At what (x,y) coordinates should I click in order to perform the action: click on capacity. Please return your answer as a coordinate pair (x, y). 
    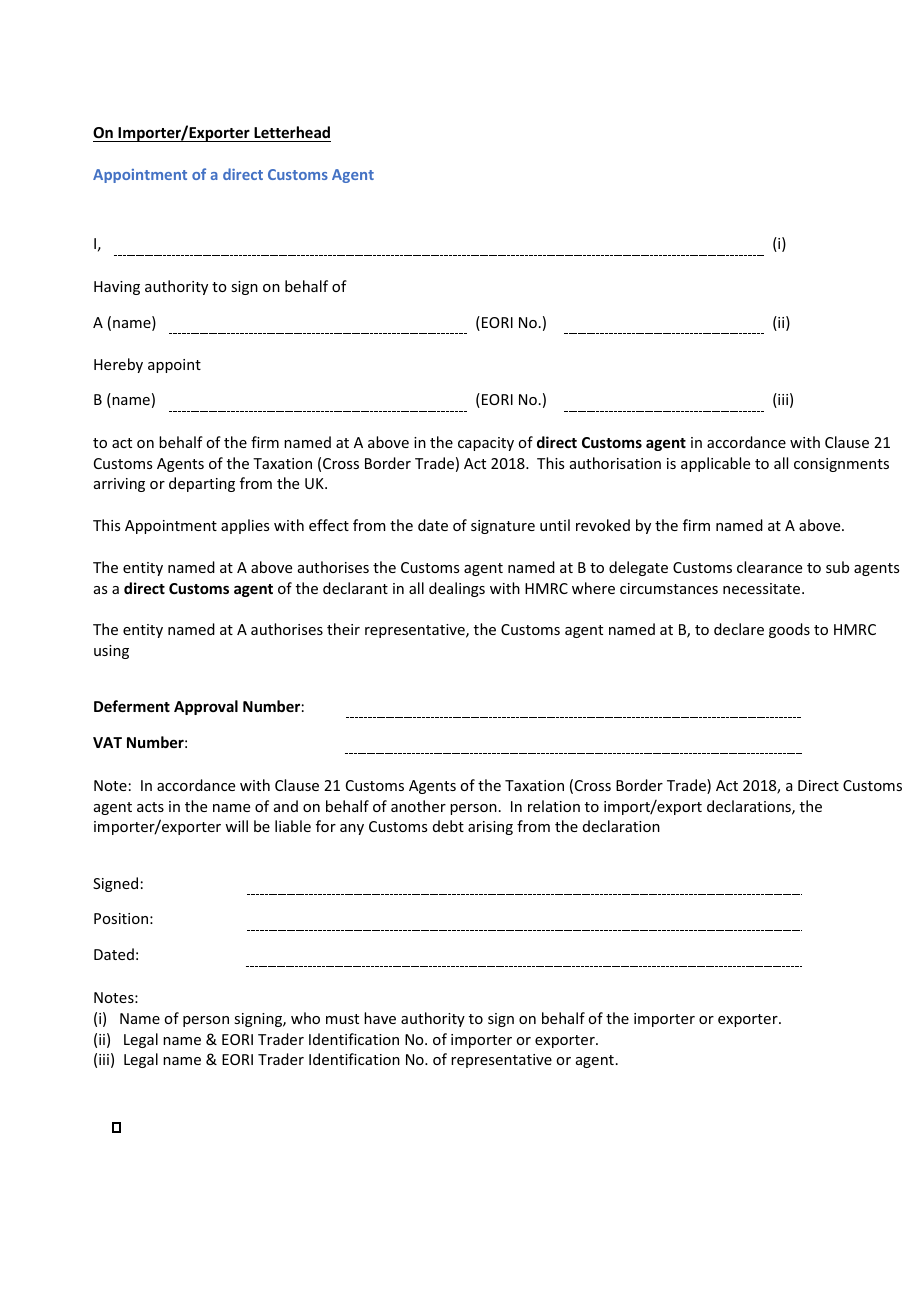
    Looking at the image, I should click on (486, 444).
